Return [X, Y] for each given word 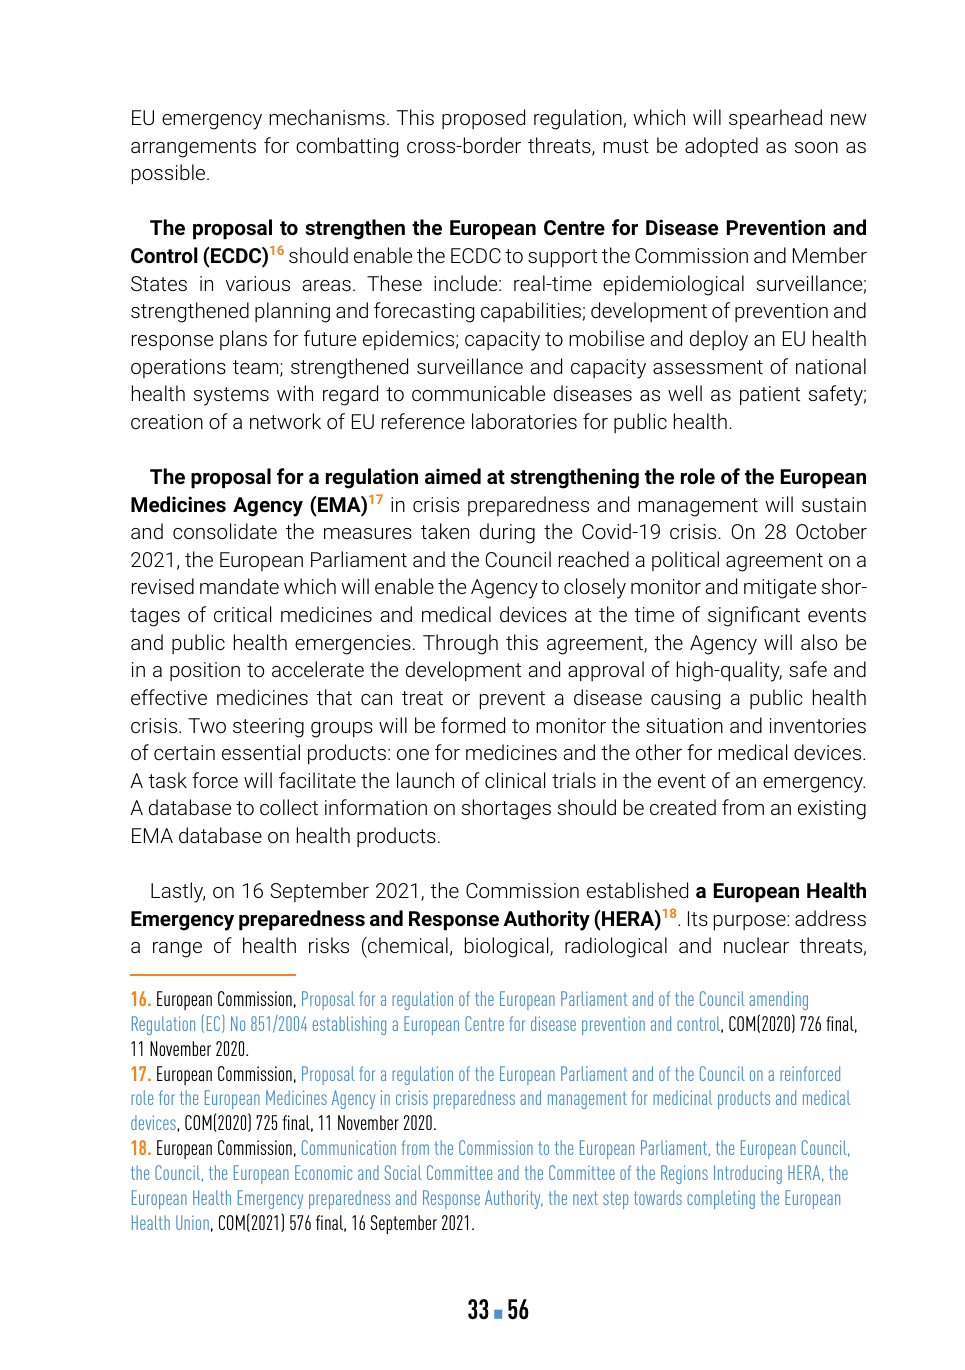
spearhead [775, 119]
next [585, 1198]
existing [832, 810]
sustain [834, 504]
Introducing [748, 1174]
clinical [515, 780]
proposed [483, 119]
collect [289, 807]
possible [170, 174]
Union [192, 1222]
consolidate [225, 531]
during [507, 533]
